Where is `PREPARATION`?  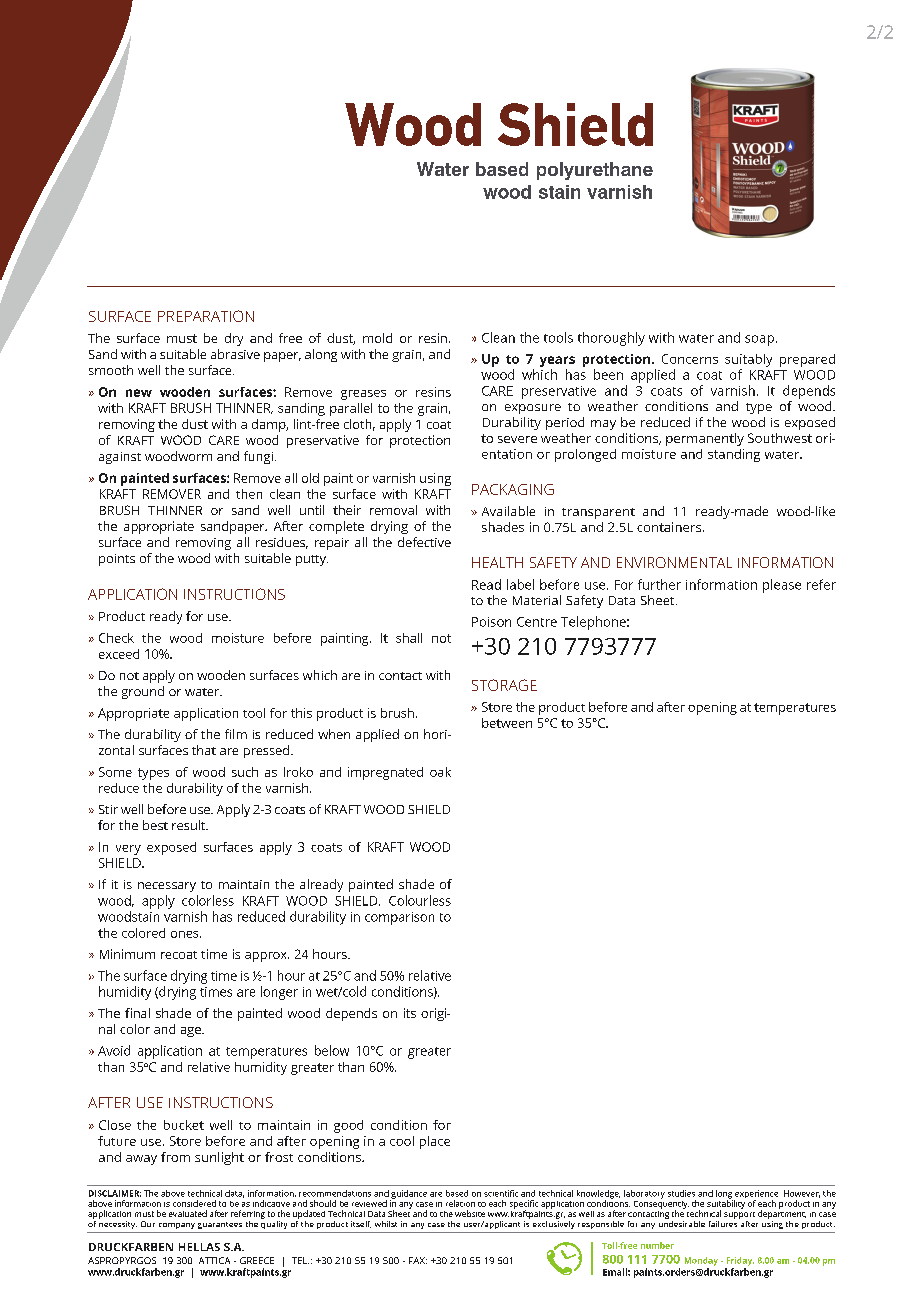
PREPARATION is located at coordinates (206, 316).
